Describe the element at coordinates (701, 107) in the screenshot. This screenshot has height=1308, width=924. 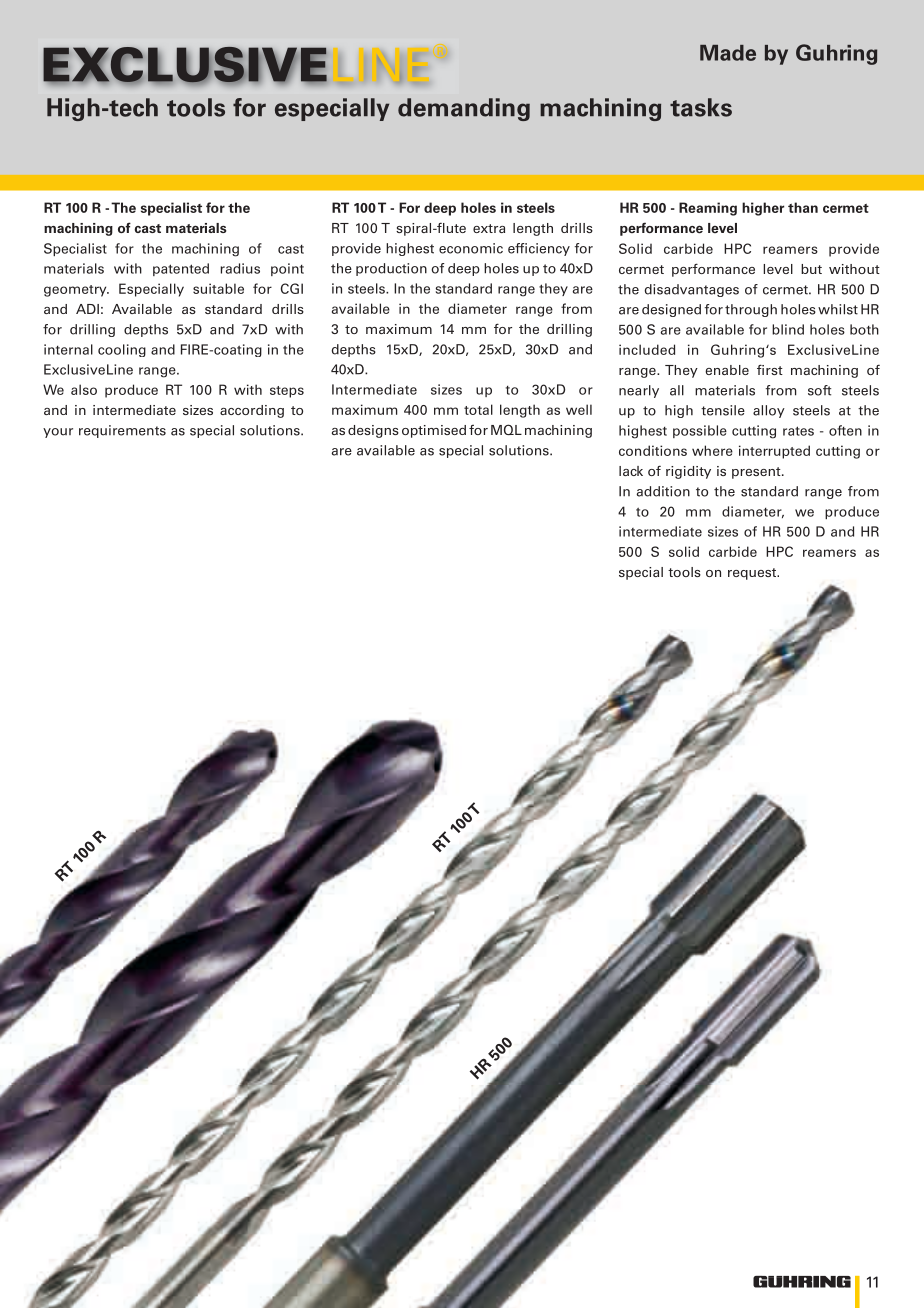
I see `tasks` at that location.
